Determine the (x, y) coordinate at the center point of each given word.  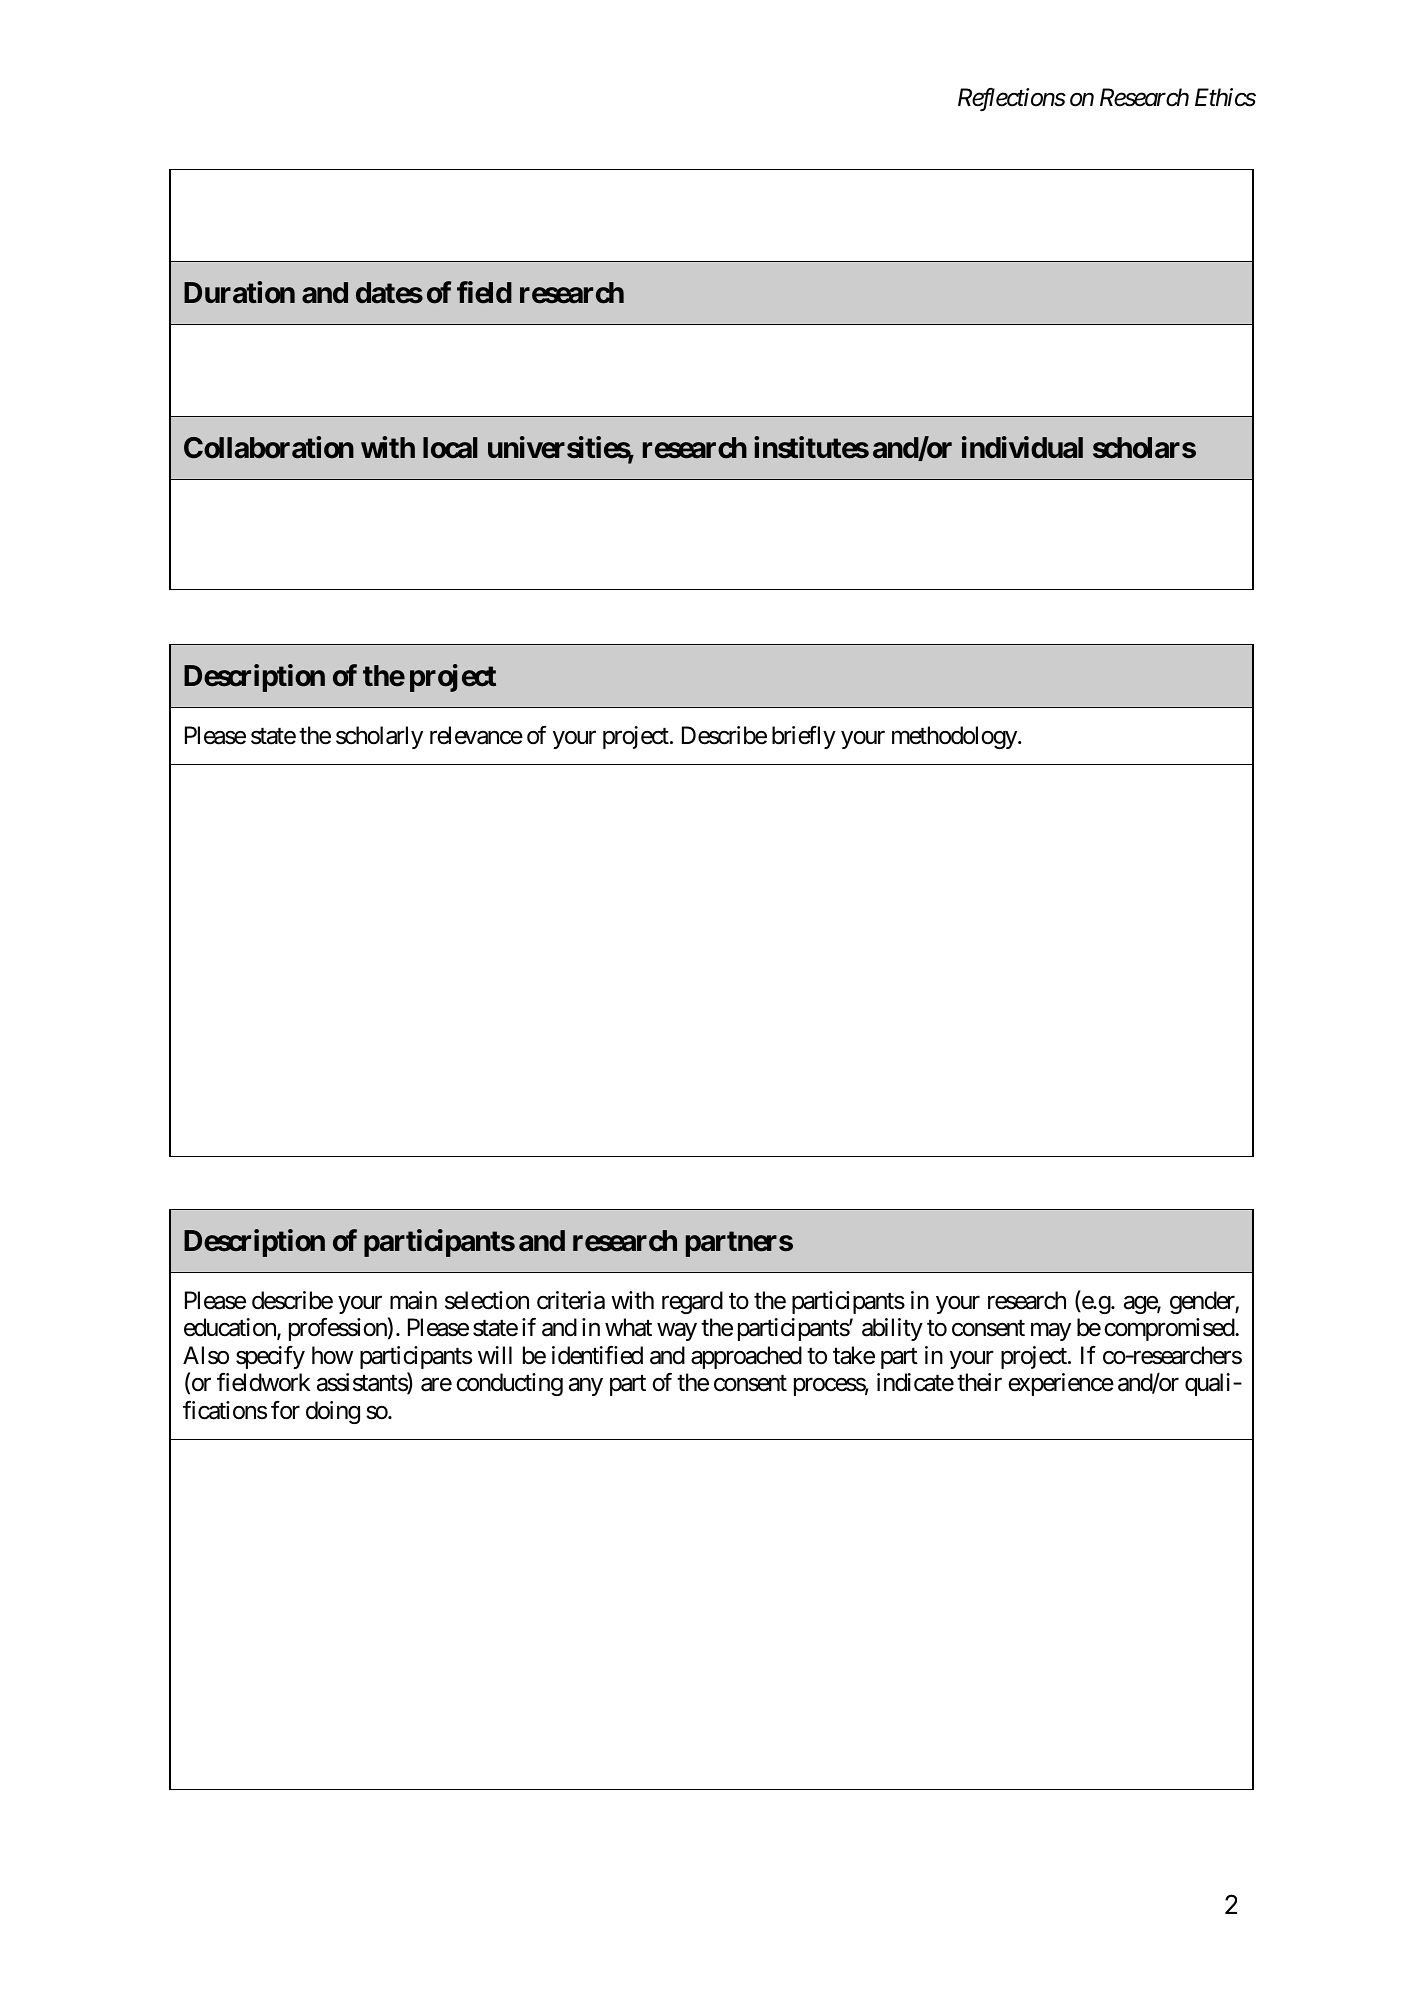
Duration (239, 292)
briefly (804, 737)
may (1051, 1332)
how (332, 1355)
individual (1022, 447)
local (450, 448)
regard (692, 1302)
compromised (1170, 1329)
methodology (954, 737)
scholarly (379, 737)
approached (746, 1357)
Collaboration (269, 447)
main (413, 1300)
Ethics (1225, 97)
